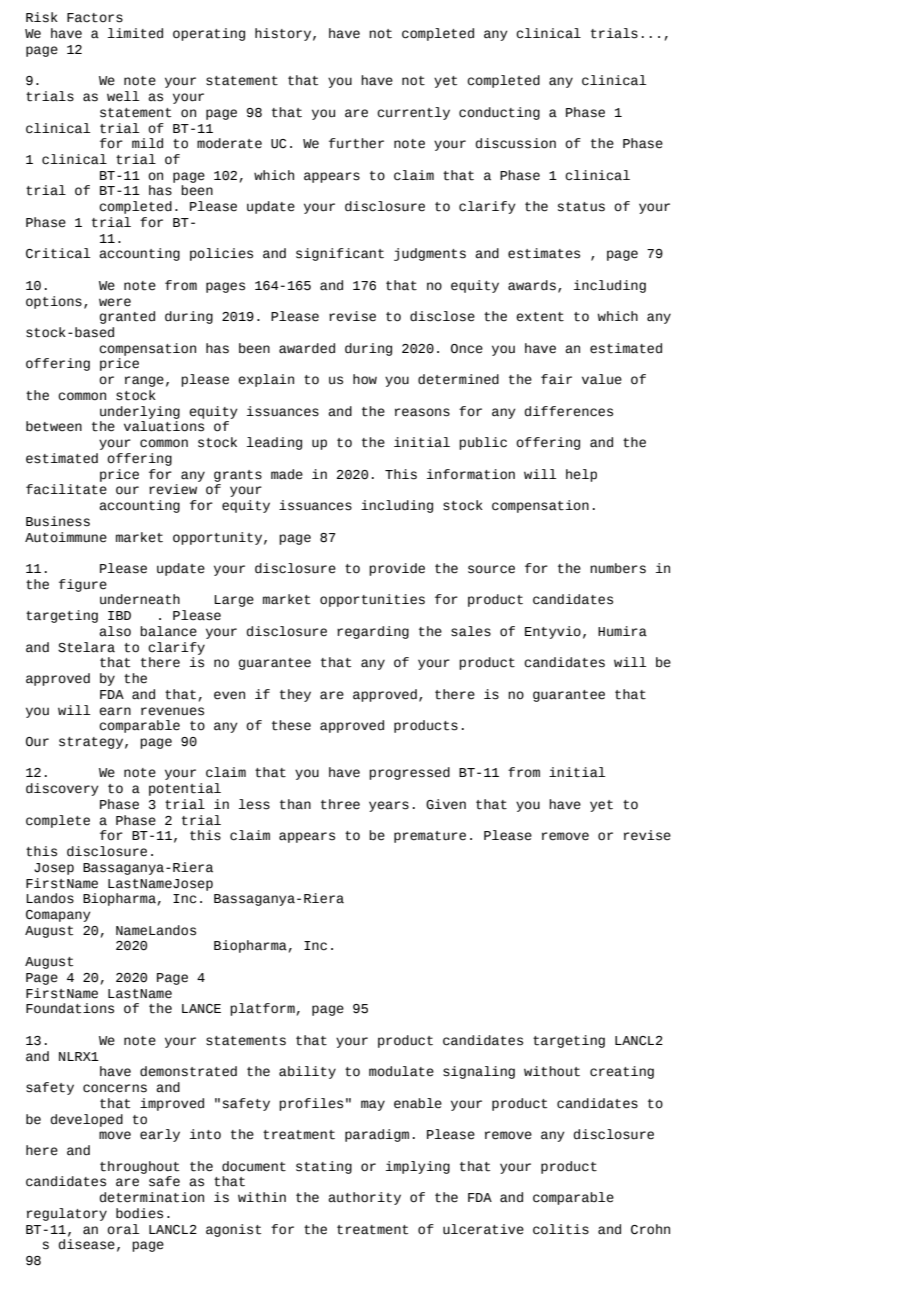  What do you see at coordinates (552, 1071) in the image?
I see `without` at bounding box center [552, 1071].
